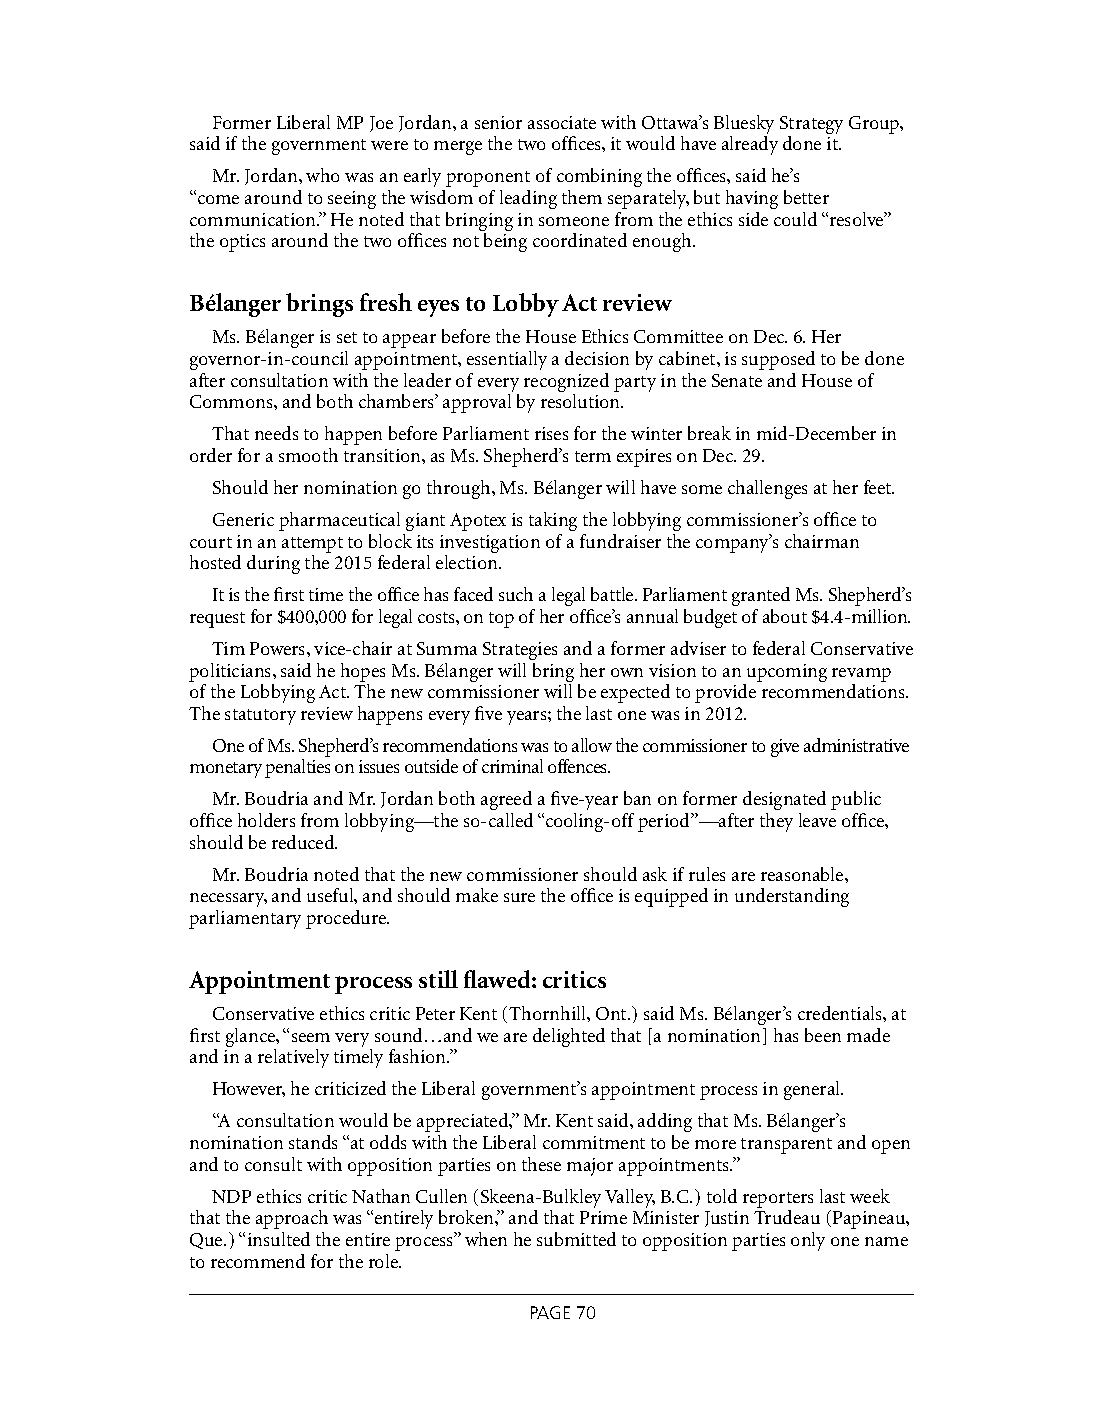  I want to click on associate, so click(562, 122).
